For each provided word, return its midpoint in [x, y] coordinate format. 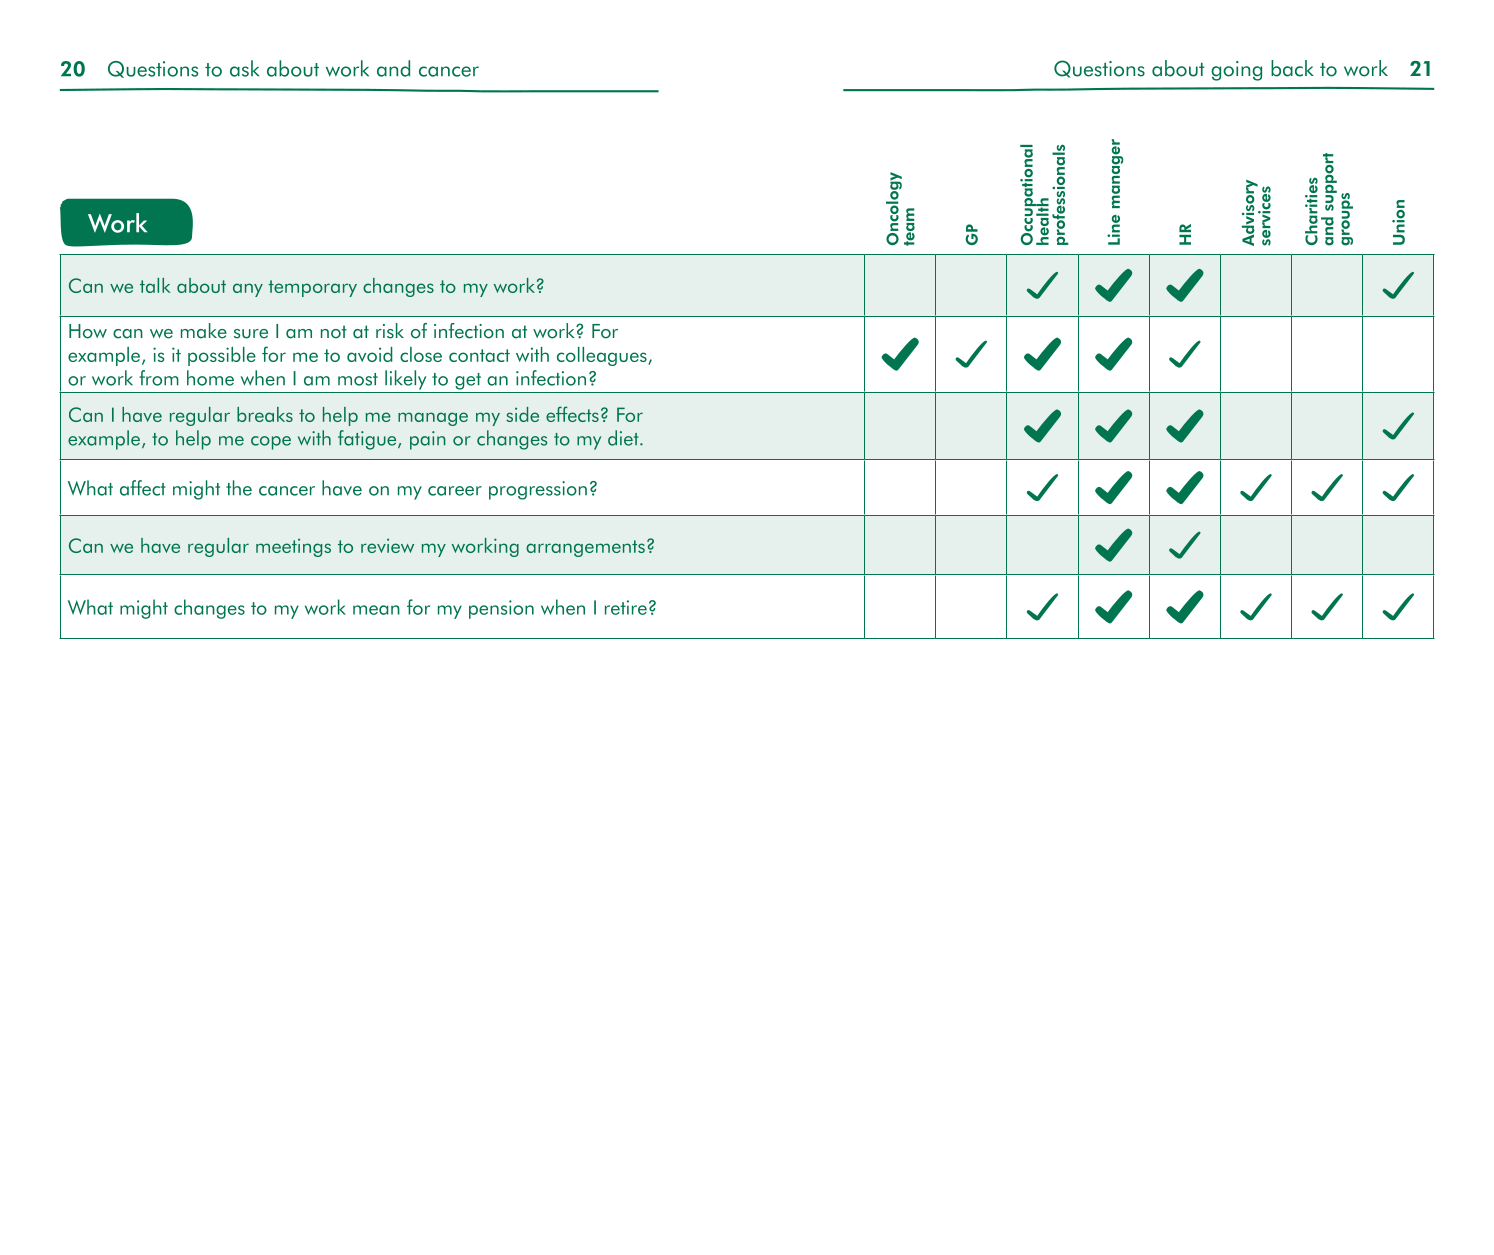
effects [572, 414]
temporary [312, 288]
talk [155, 285]
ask [244, 68]
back [1292, 68]
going [1236, 71]
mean [376, 610]
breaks [265, 414]
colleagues [603, 356]
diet [624, 438]
